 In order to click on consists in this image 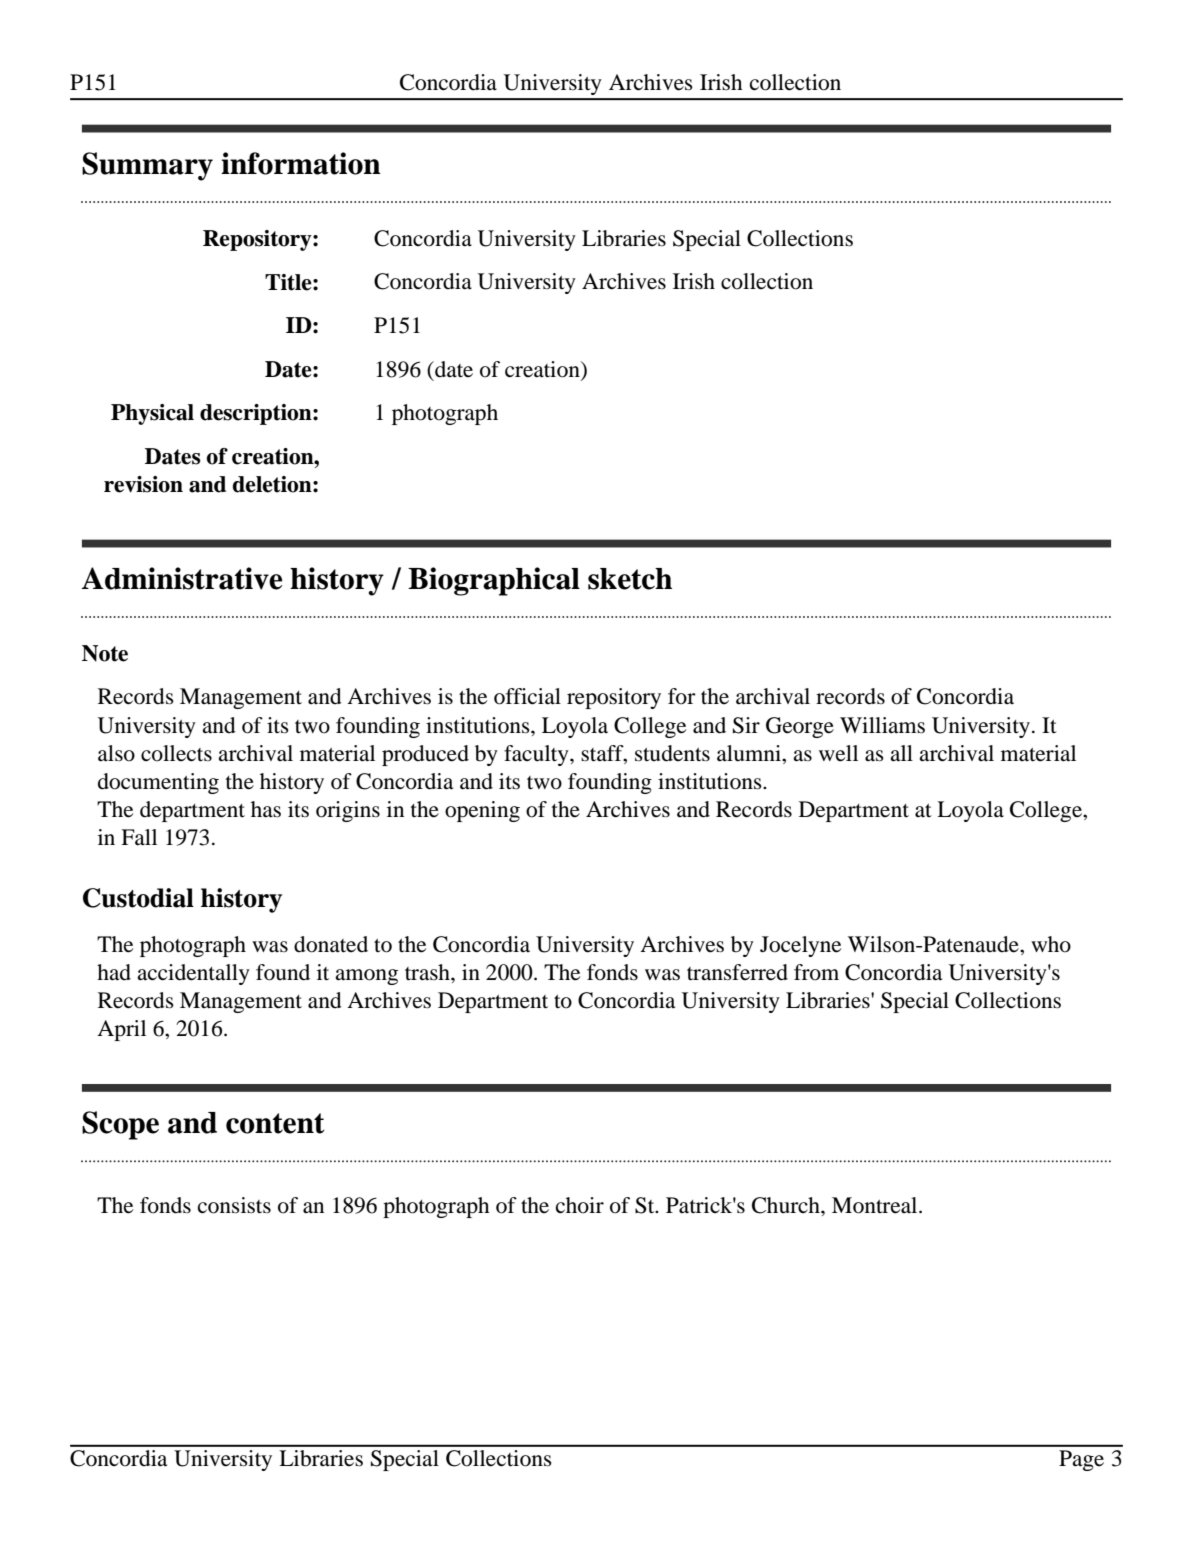, I will do `click(234, 1205)`.
